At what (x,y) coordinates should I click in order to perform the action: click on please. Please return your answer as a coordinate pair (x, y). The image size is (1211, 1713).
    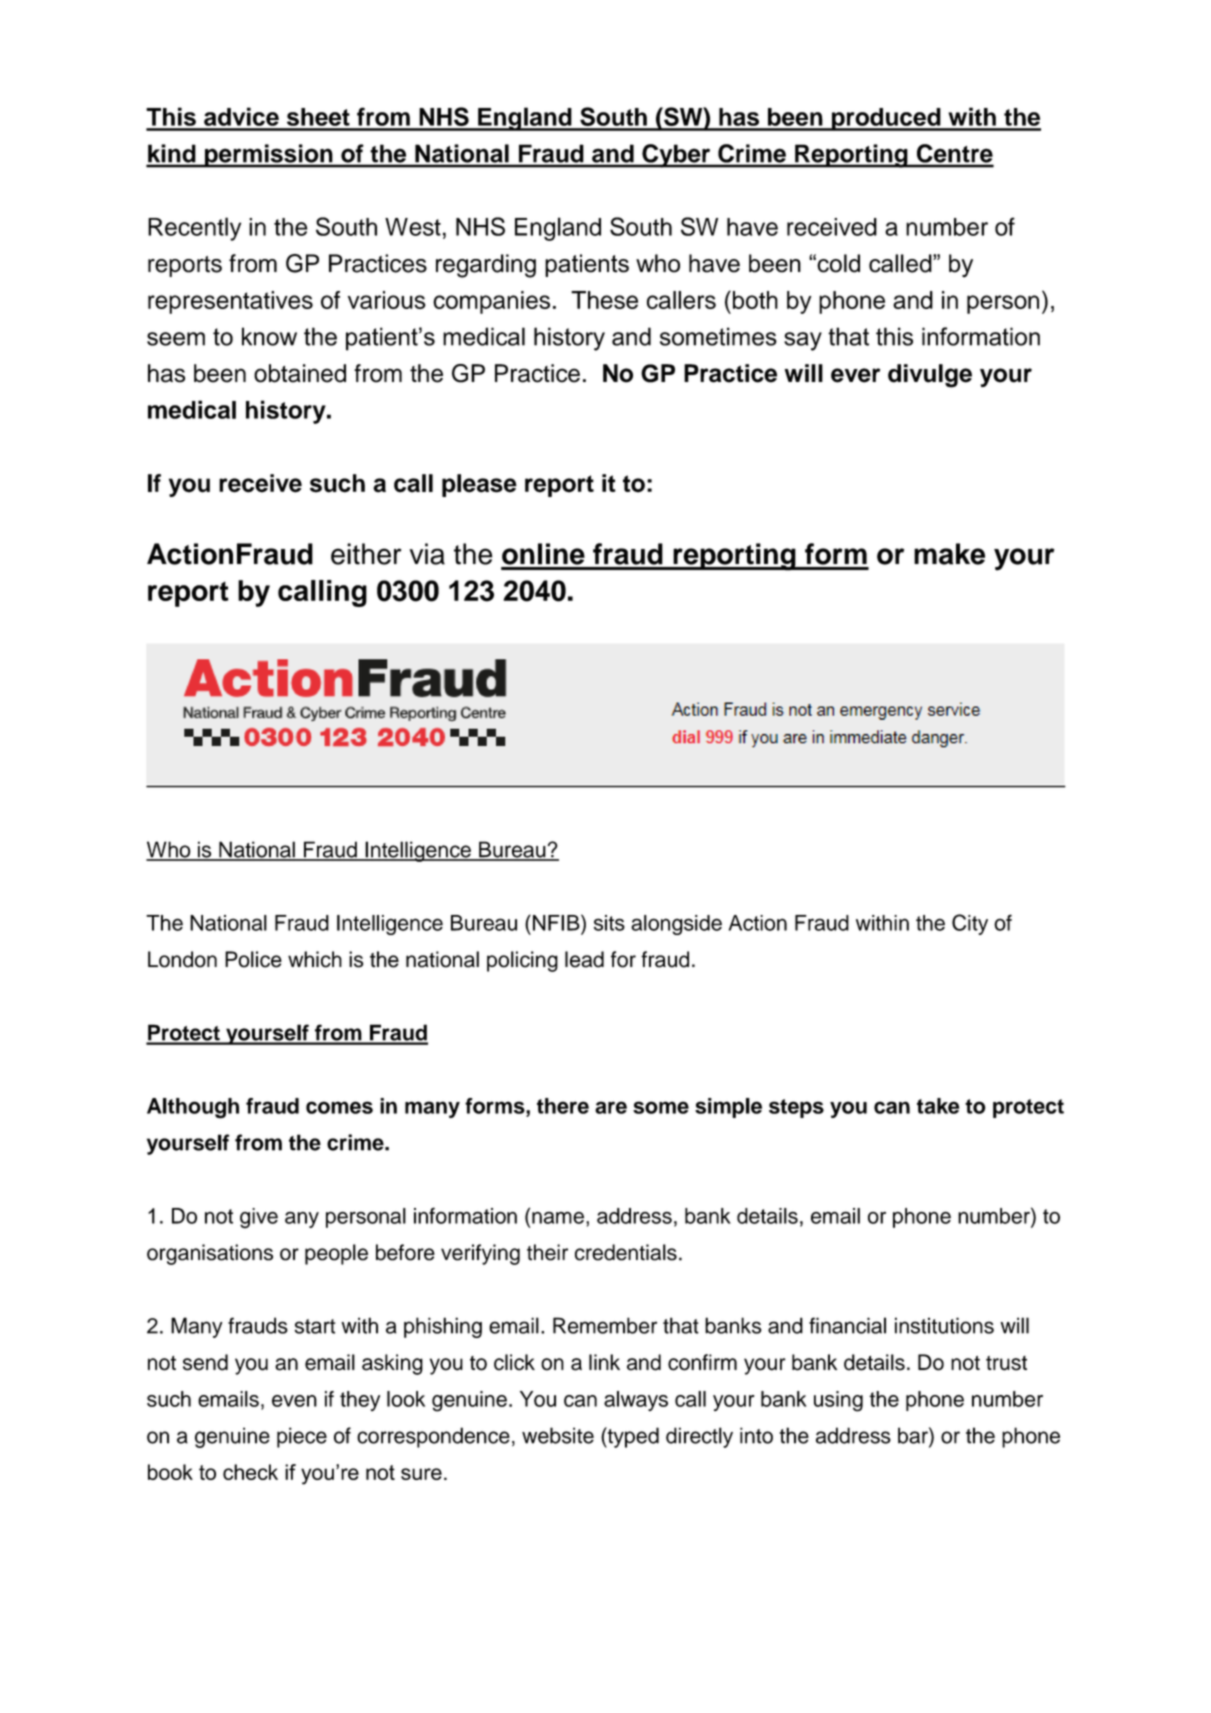
    Looking at the image, I should click on (479, 485).
